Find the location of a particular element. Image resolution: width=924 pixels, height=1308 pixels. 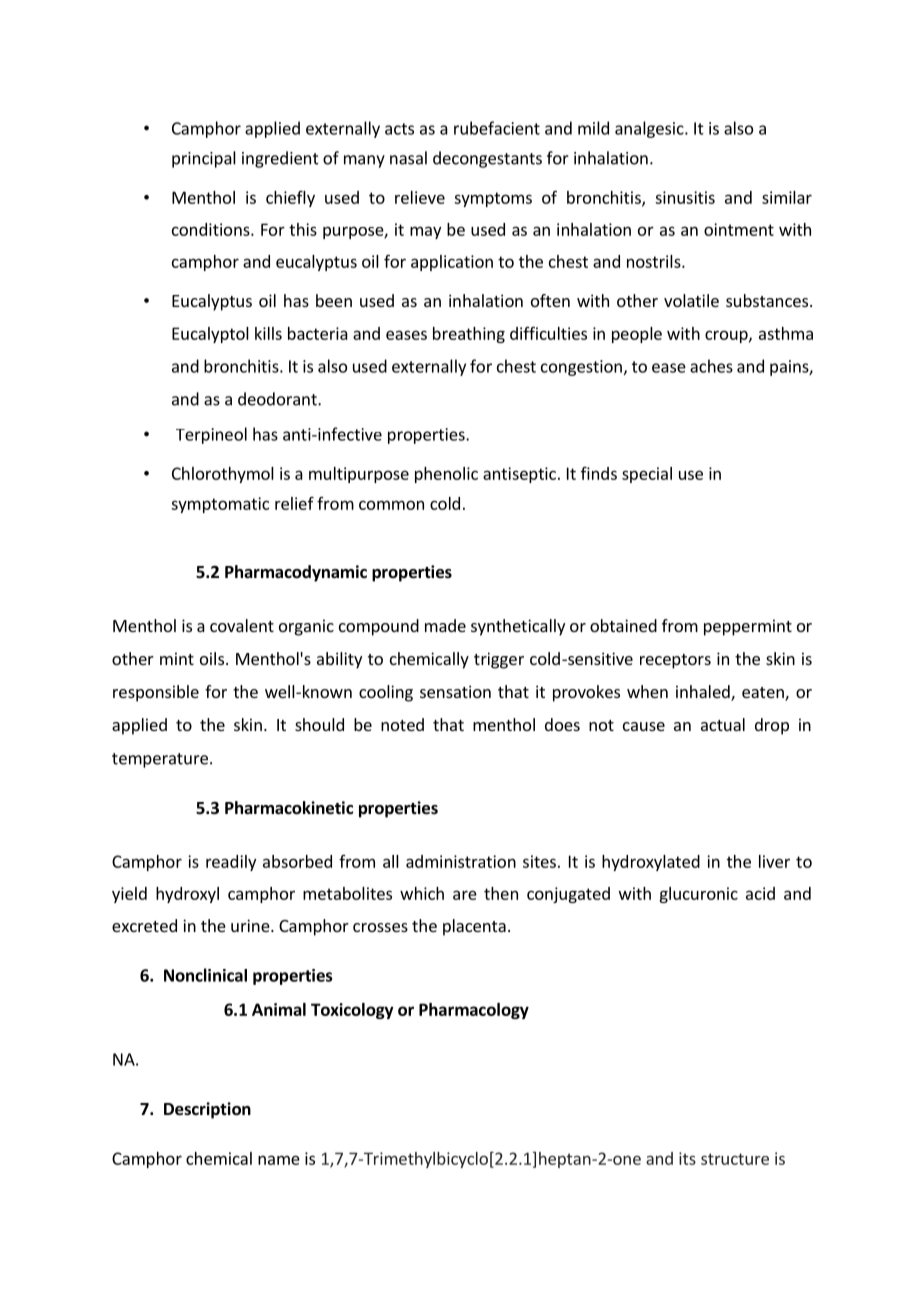

liver is located at coordinates (774, 861).
